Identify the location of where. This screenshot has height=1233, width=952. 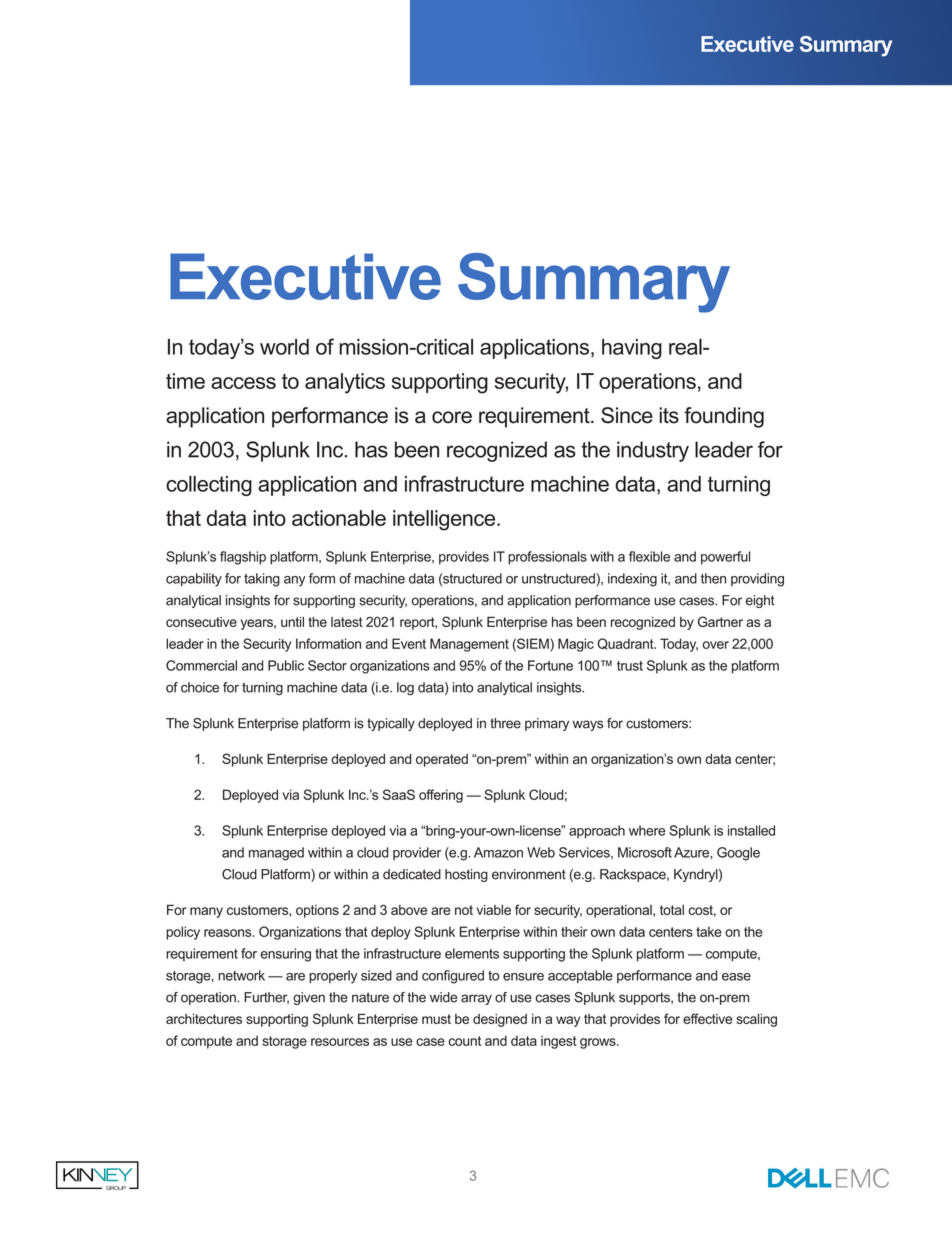
(647, 830).
